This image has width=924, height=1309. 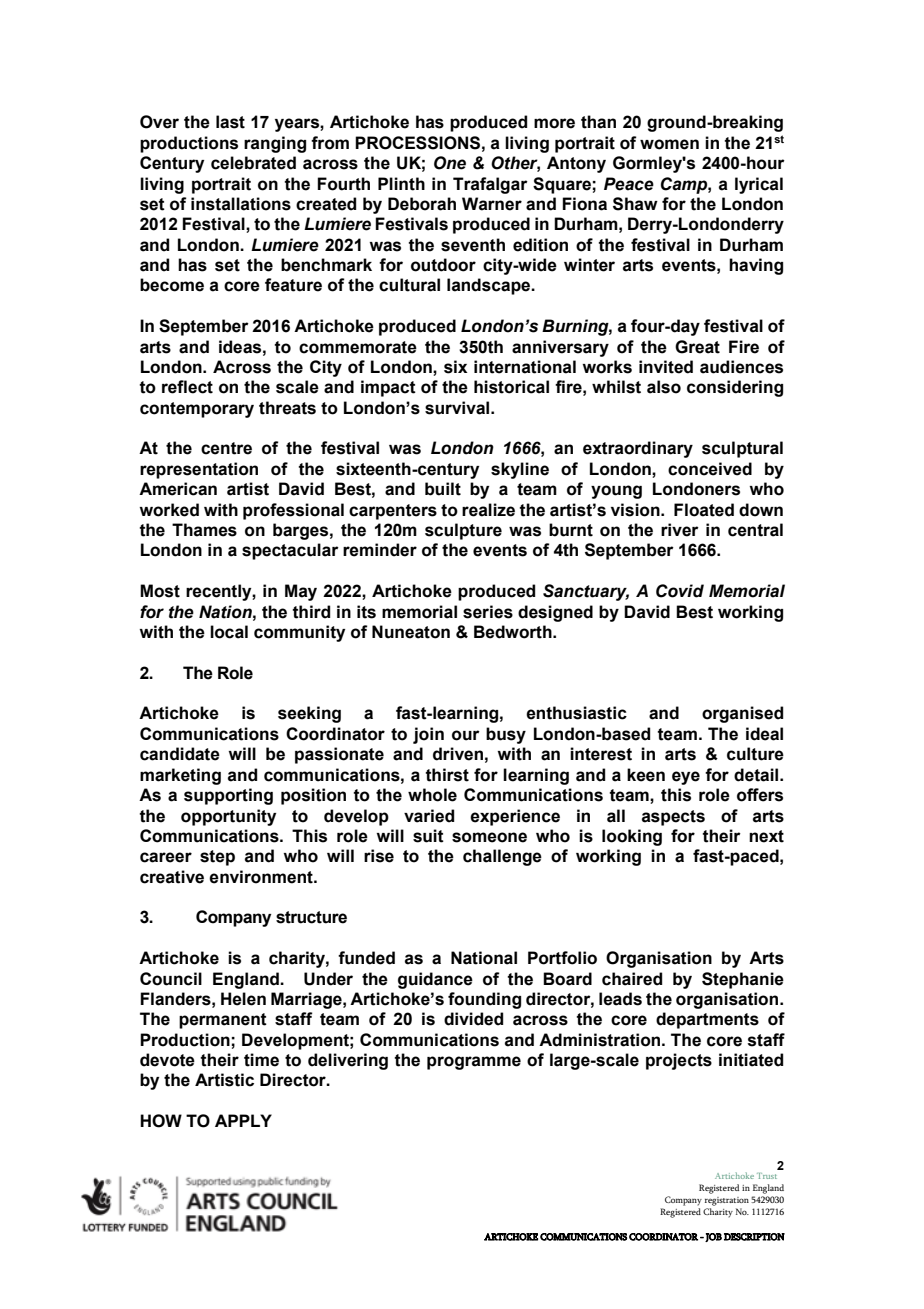 What do you see at coordinates (253, 163) in the image?
I see `celebrated` at bounding box center [253, 163].
